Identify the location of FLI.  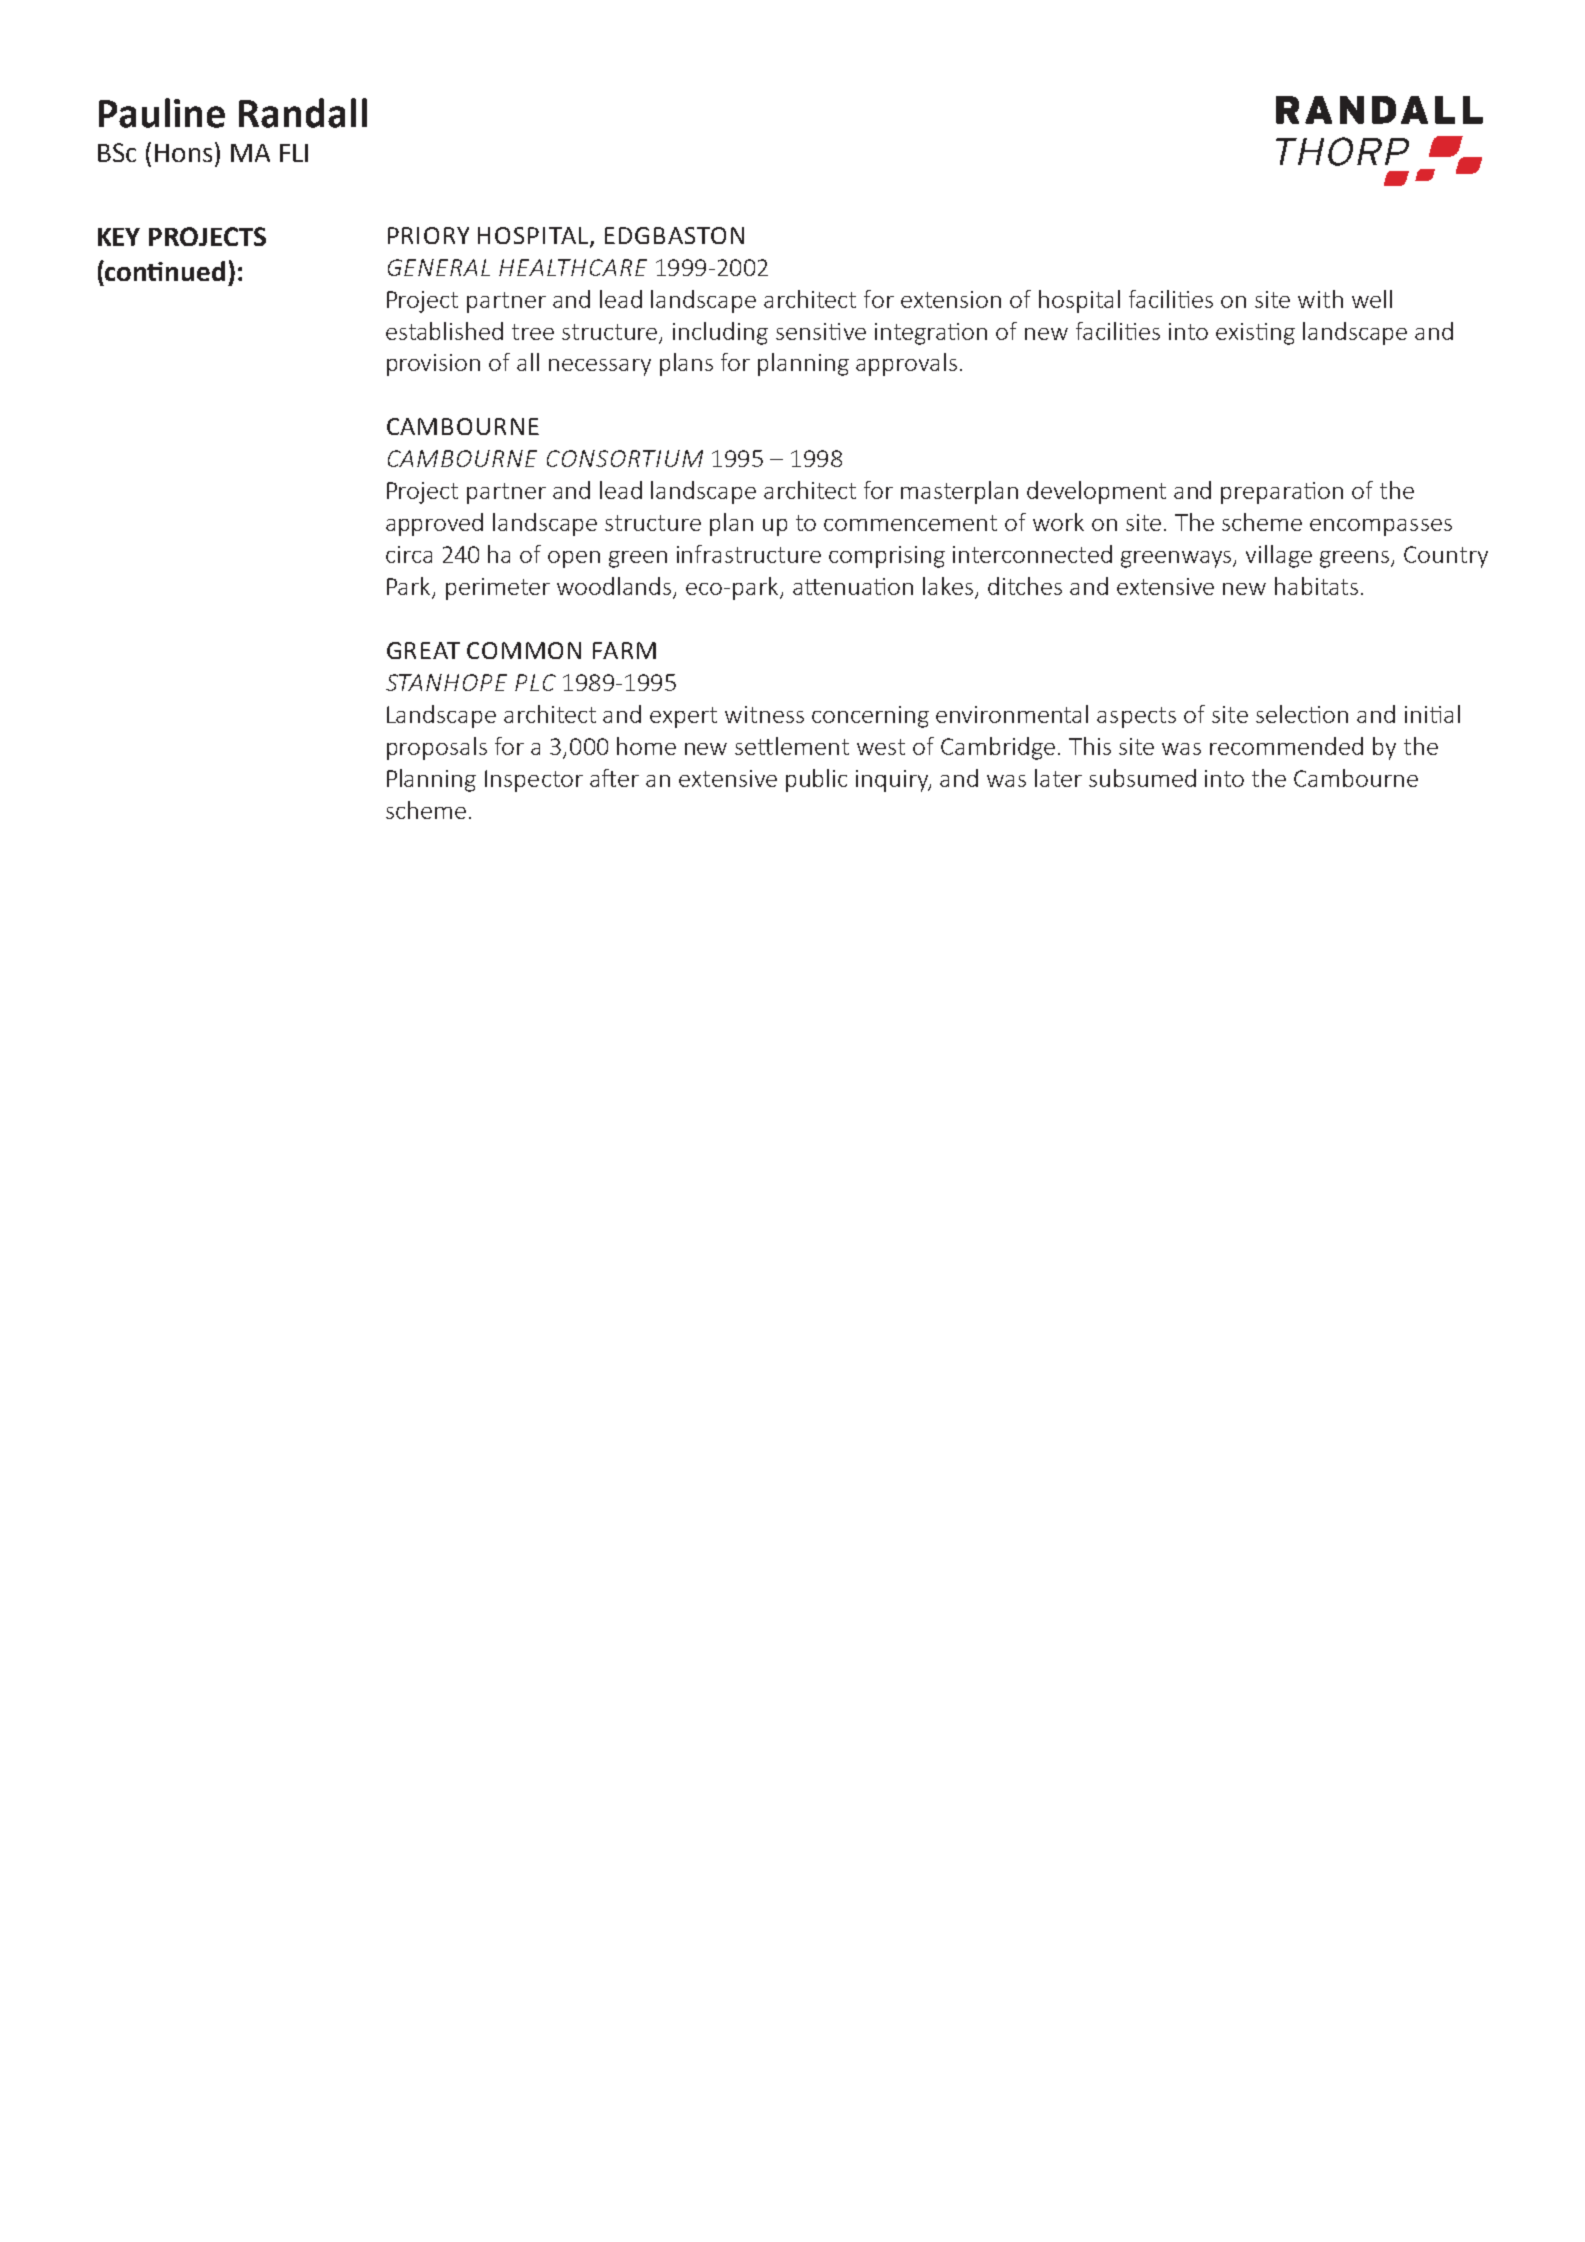
(294, 153).
